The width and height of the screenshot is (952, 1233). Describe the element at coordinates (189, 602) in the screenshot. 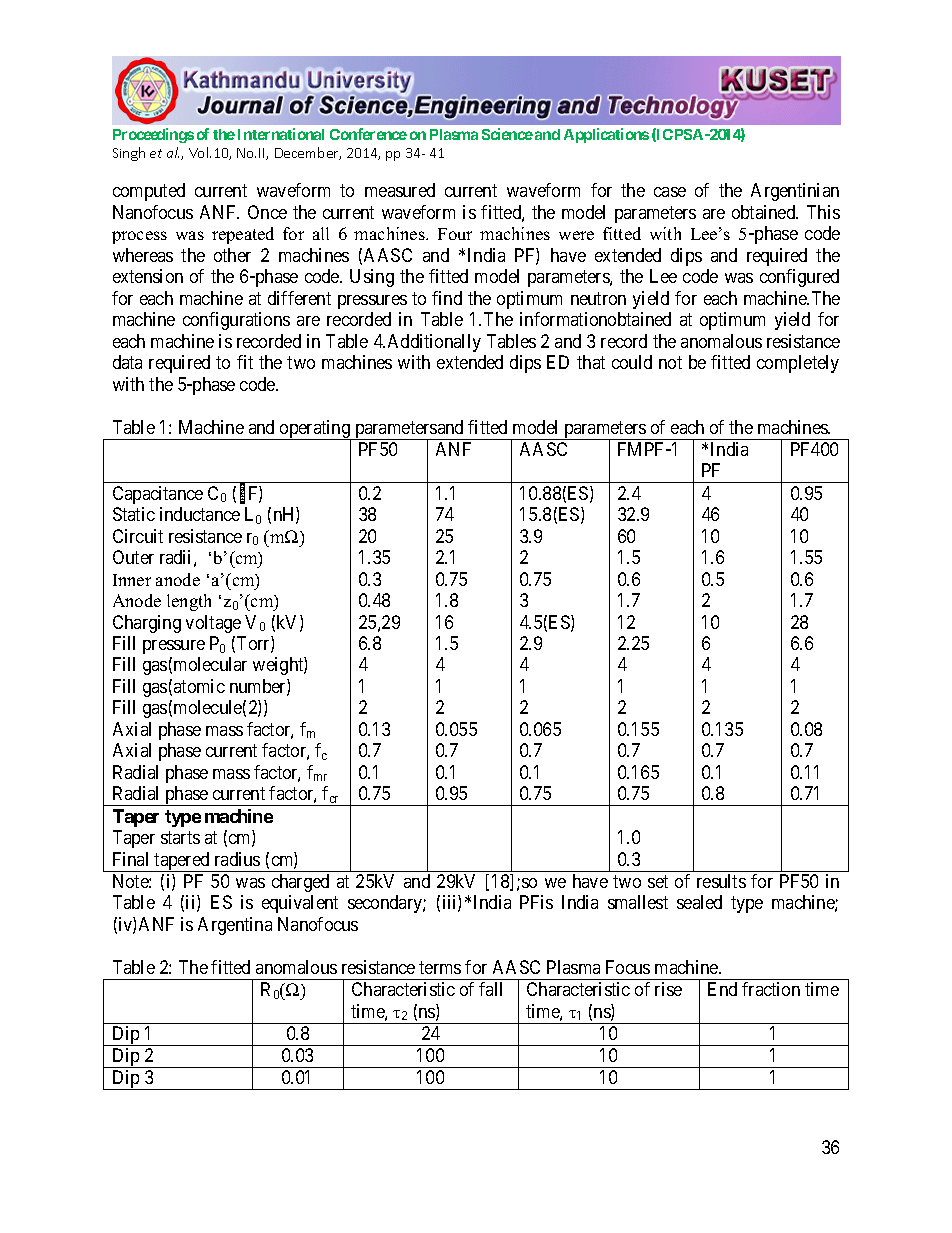

I see `length` at that location.
